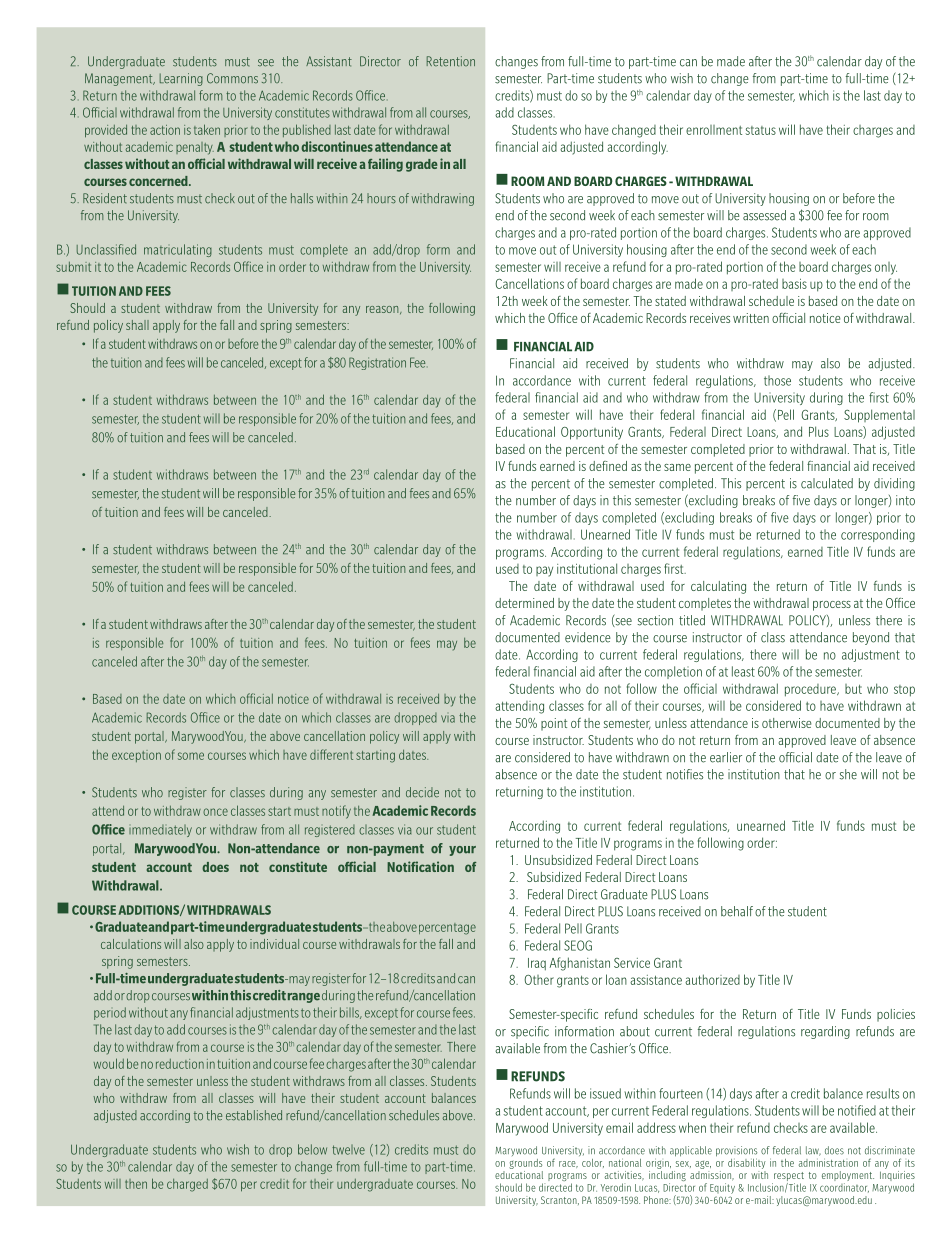 The height and width of the image is (1233, 952). What do you see at coordinates (451, 61) in the image?
I see `Retention` at bounding box center [451, 61].
